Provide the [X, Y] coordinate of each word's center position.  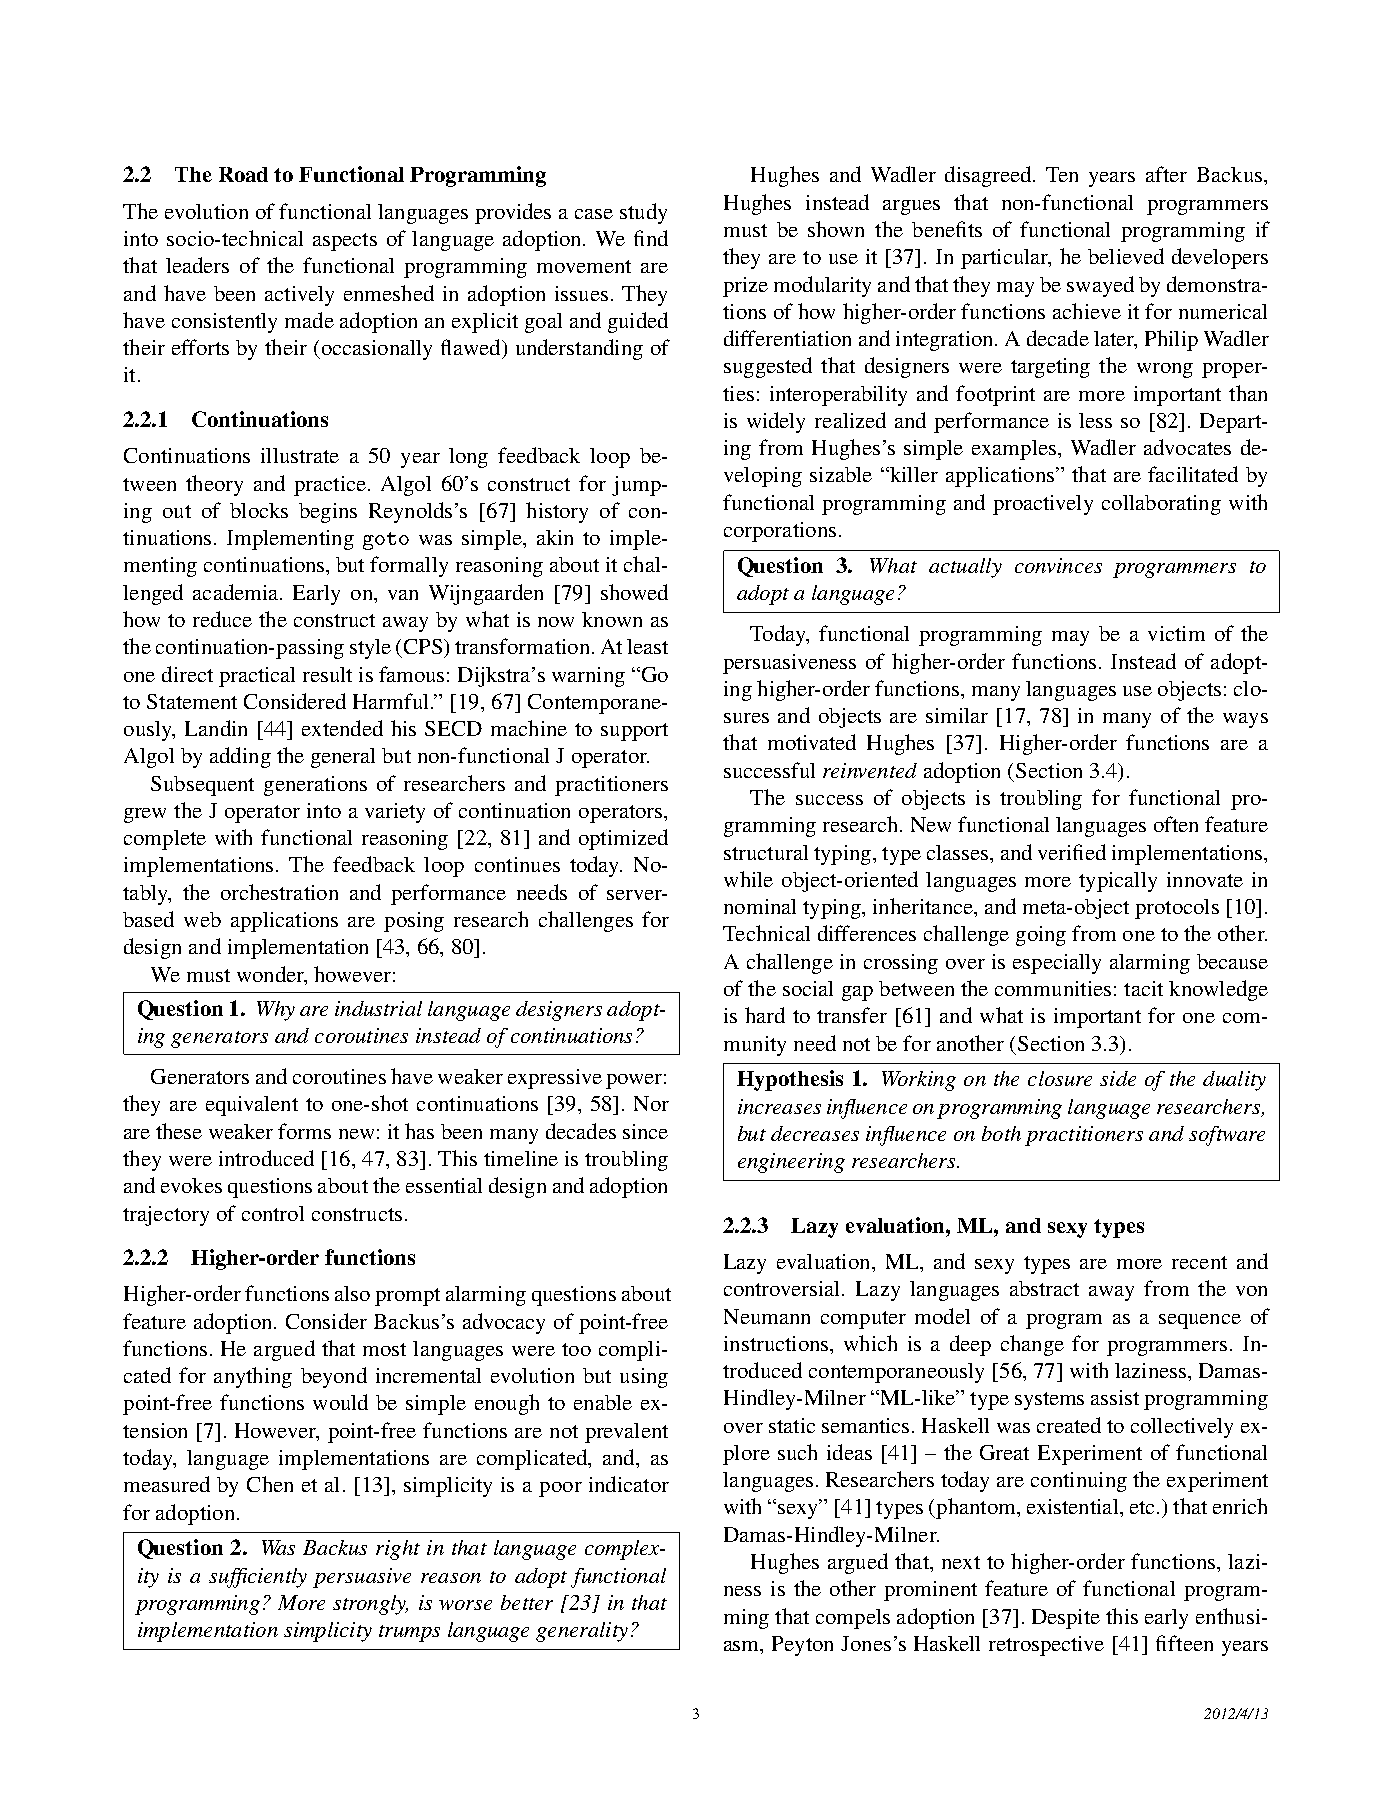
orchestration [279, 892]
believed [1126, 256]
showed [634, 592]
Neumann [767, 1316]
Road [243, 174]
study [643, 213]
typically [1118, 882]
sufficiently [258, 1578]
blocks [259, 510]
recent [1199, 1262]
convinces [1058, 565]
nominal [760, 906]
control [273, 1213]
